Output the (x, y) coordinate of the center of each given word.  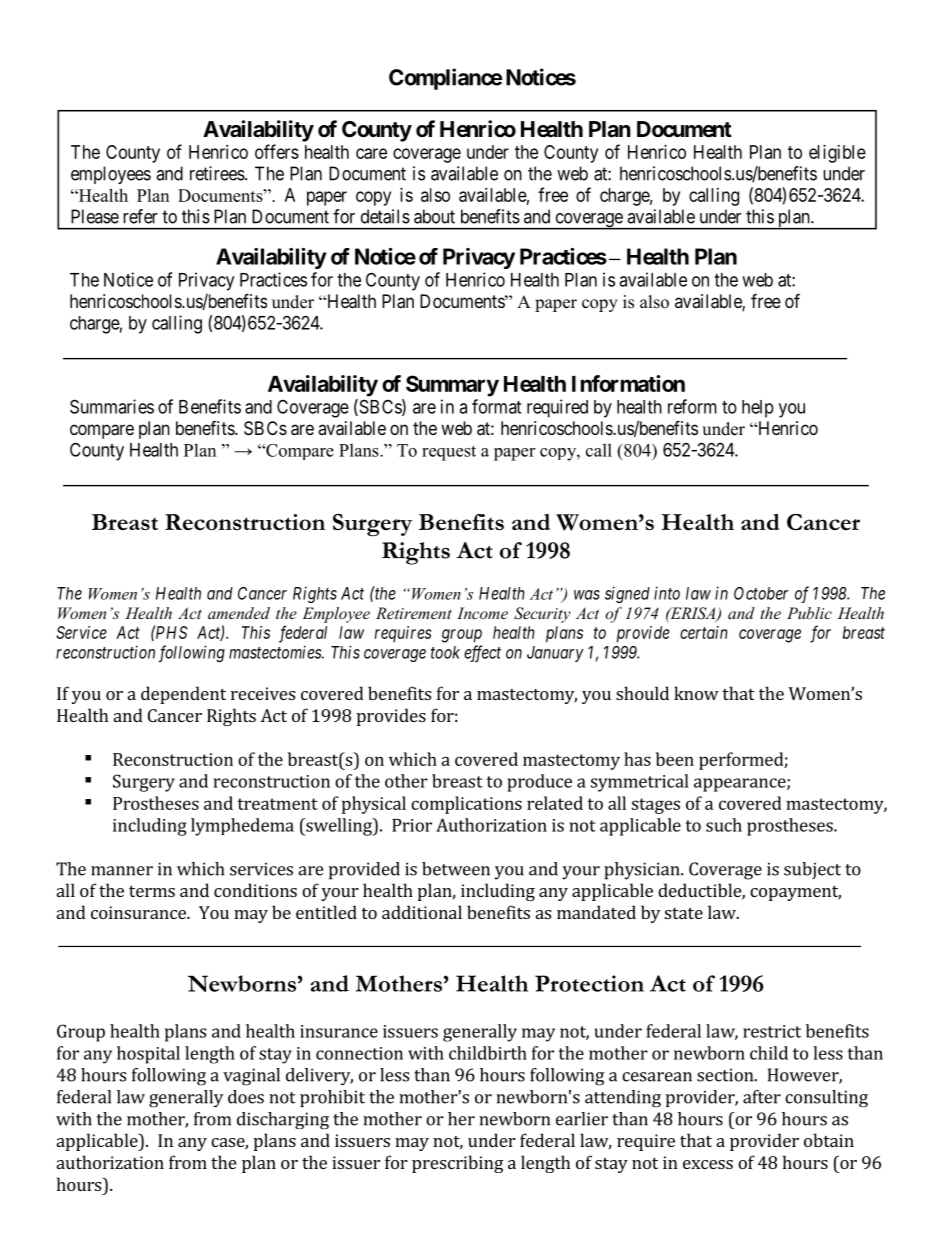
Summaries (112, 406)
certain (703, 632)
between (456, 869)
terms (152, 891)
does (246, 1097)
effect (482, 653)
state (684, 913)
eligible (837, 154)
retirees (217, 173)
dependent (183, 695)
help (758, 409)
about (434, 216)
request (449, 453)
